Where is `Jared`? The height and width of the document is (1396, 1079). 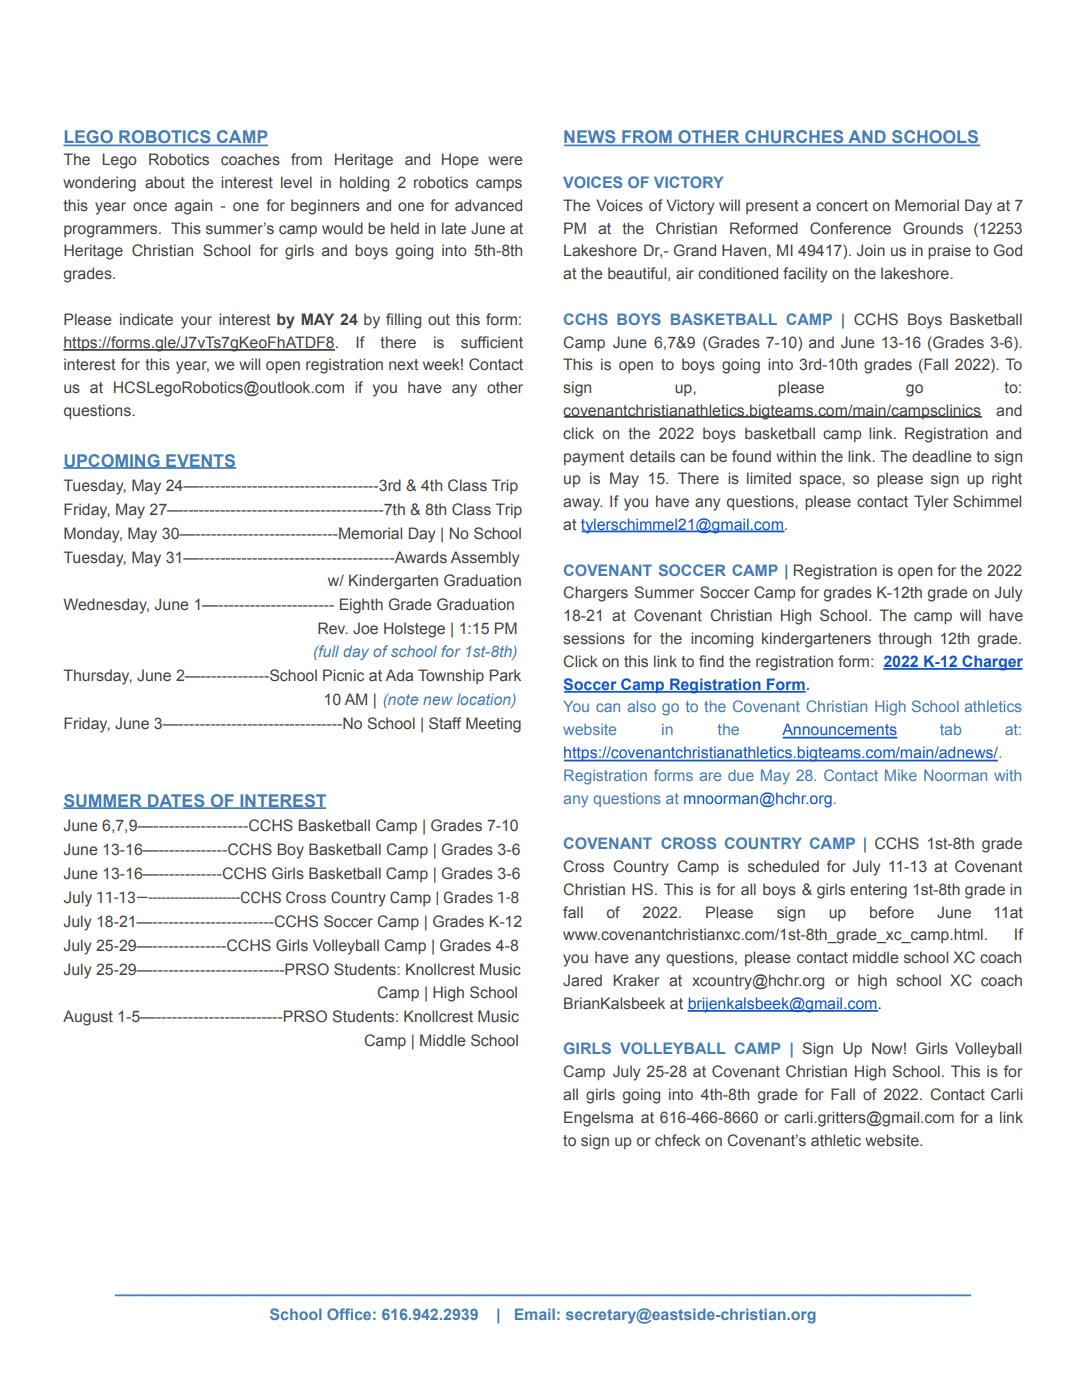 Jared is located at coordinates (582, 980).
